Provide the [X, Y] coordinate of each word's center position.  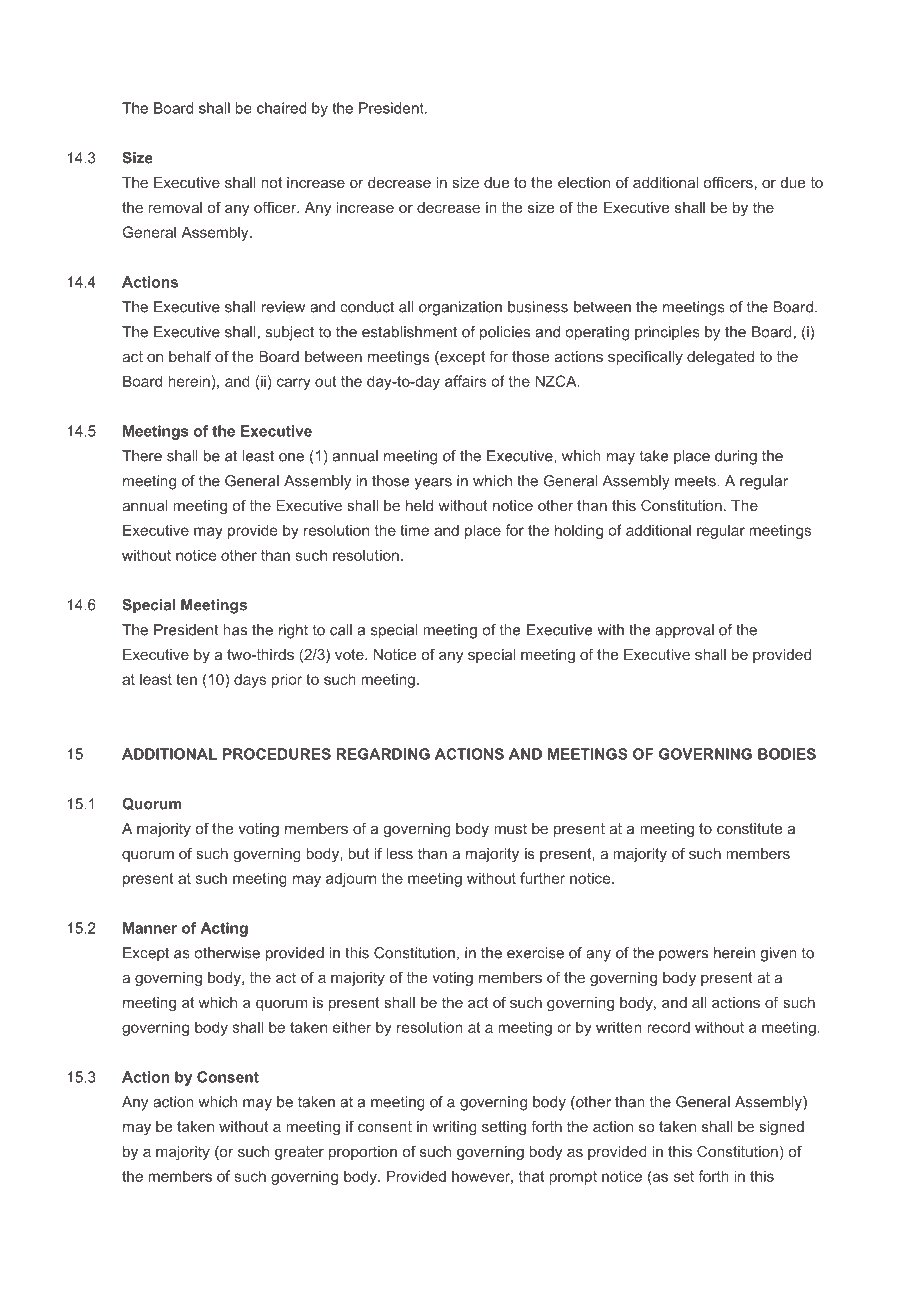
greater [299, 1153]
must [510, 828]
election [584, 182]
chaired [282, 108]
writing [454, 1128]
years [433, 484]
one [291, 457]
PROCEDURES [277, 754]
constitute [749, 828]
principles [667, 333]
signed [781, 1128]
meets [696, 481]
